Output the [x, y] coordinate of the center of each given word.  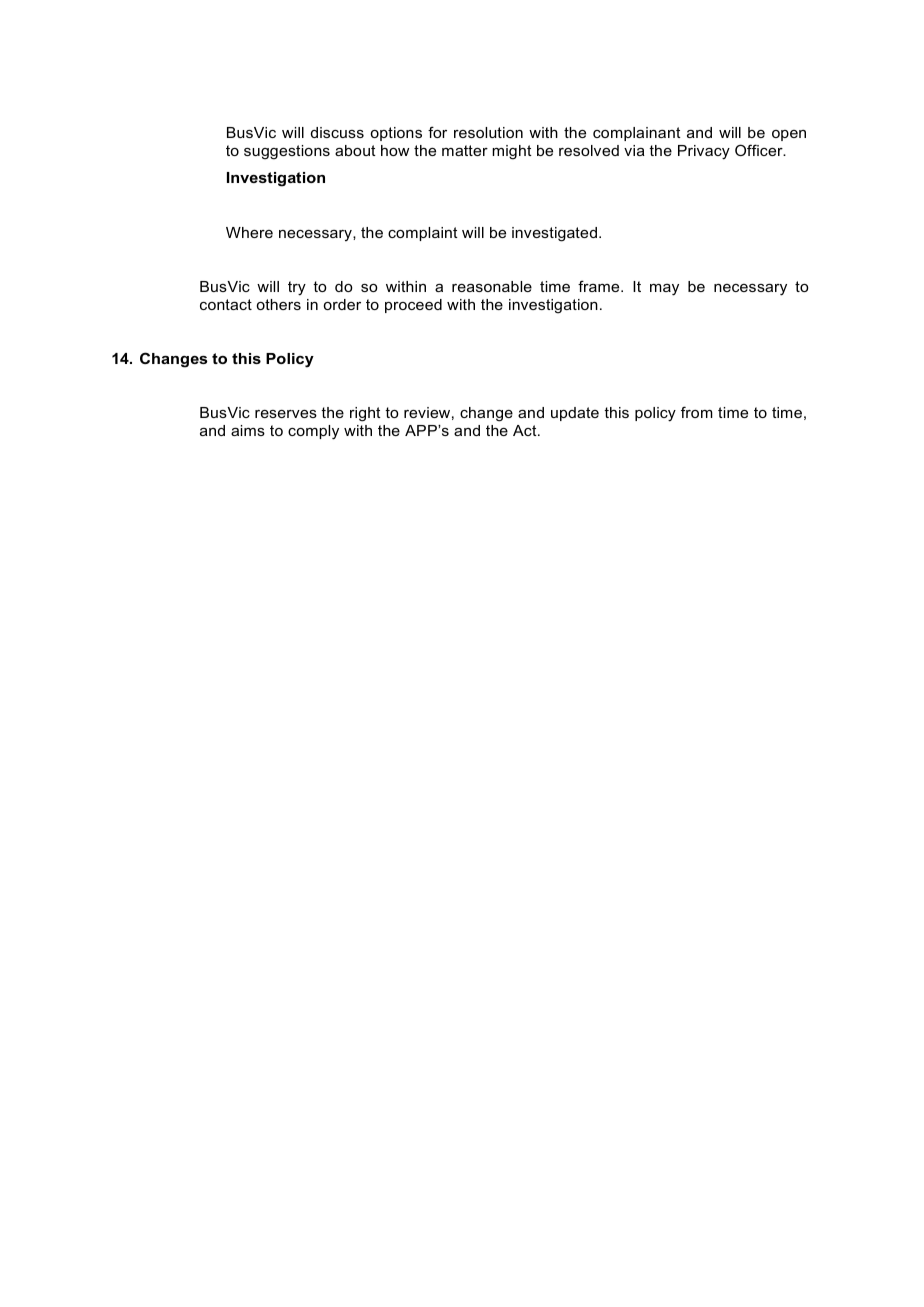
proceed [413, 306]
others [279, 304]
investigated [554, 234]
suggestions [287, 152]
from [697, 412]
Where [249, 232]
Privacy [704, 152]
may [664, 290]
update [575, 414]
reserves [286, 414]
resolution [488, 132]
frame [600, 286]
